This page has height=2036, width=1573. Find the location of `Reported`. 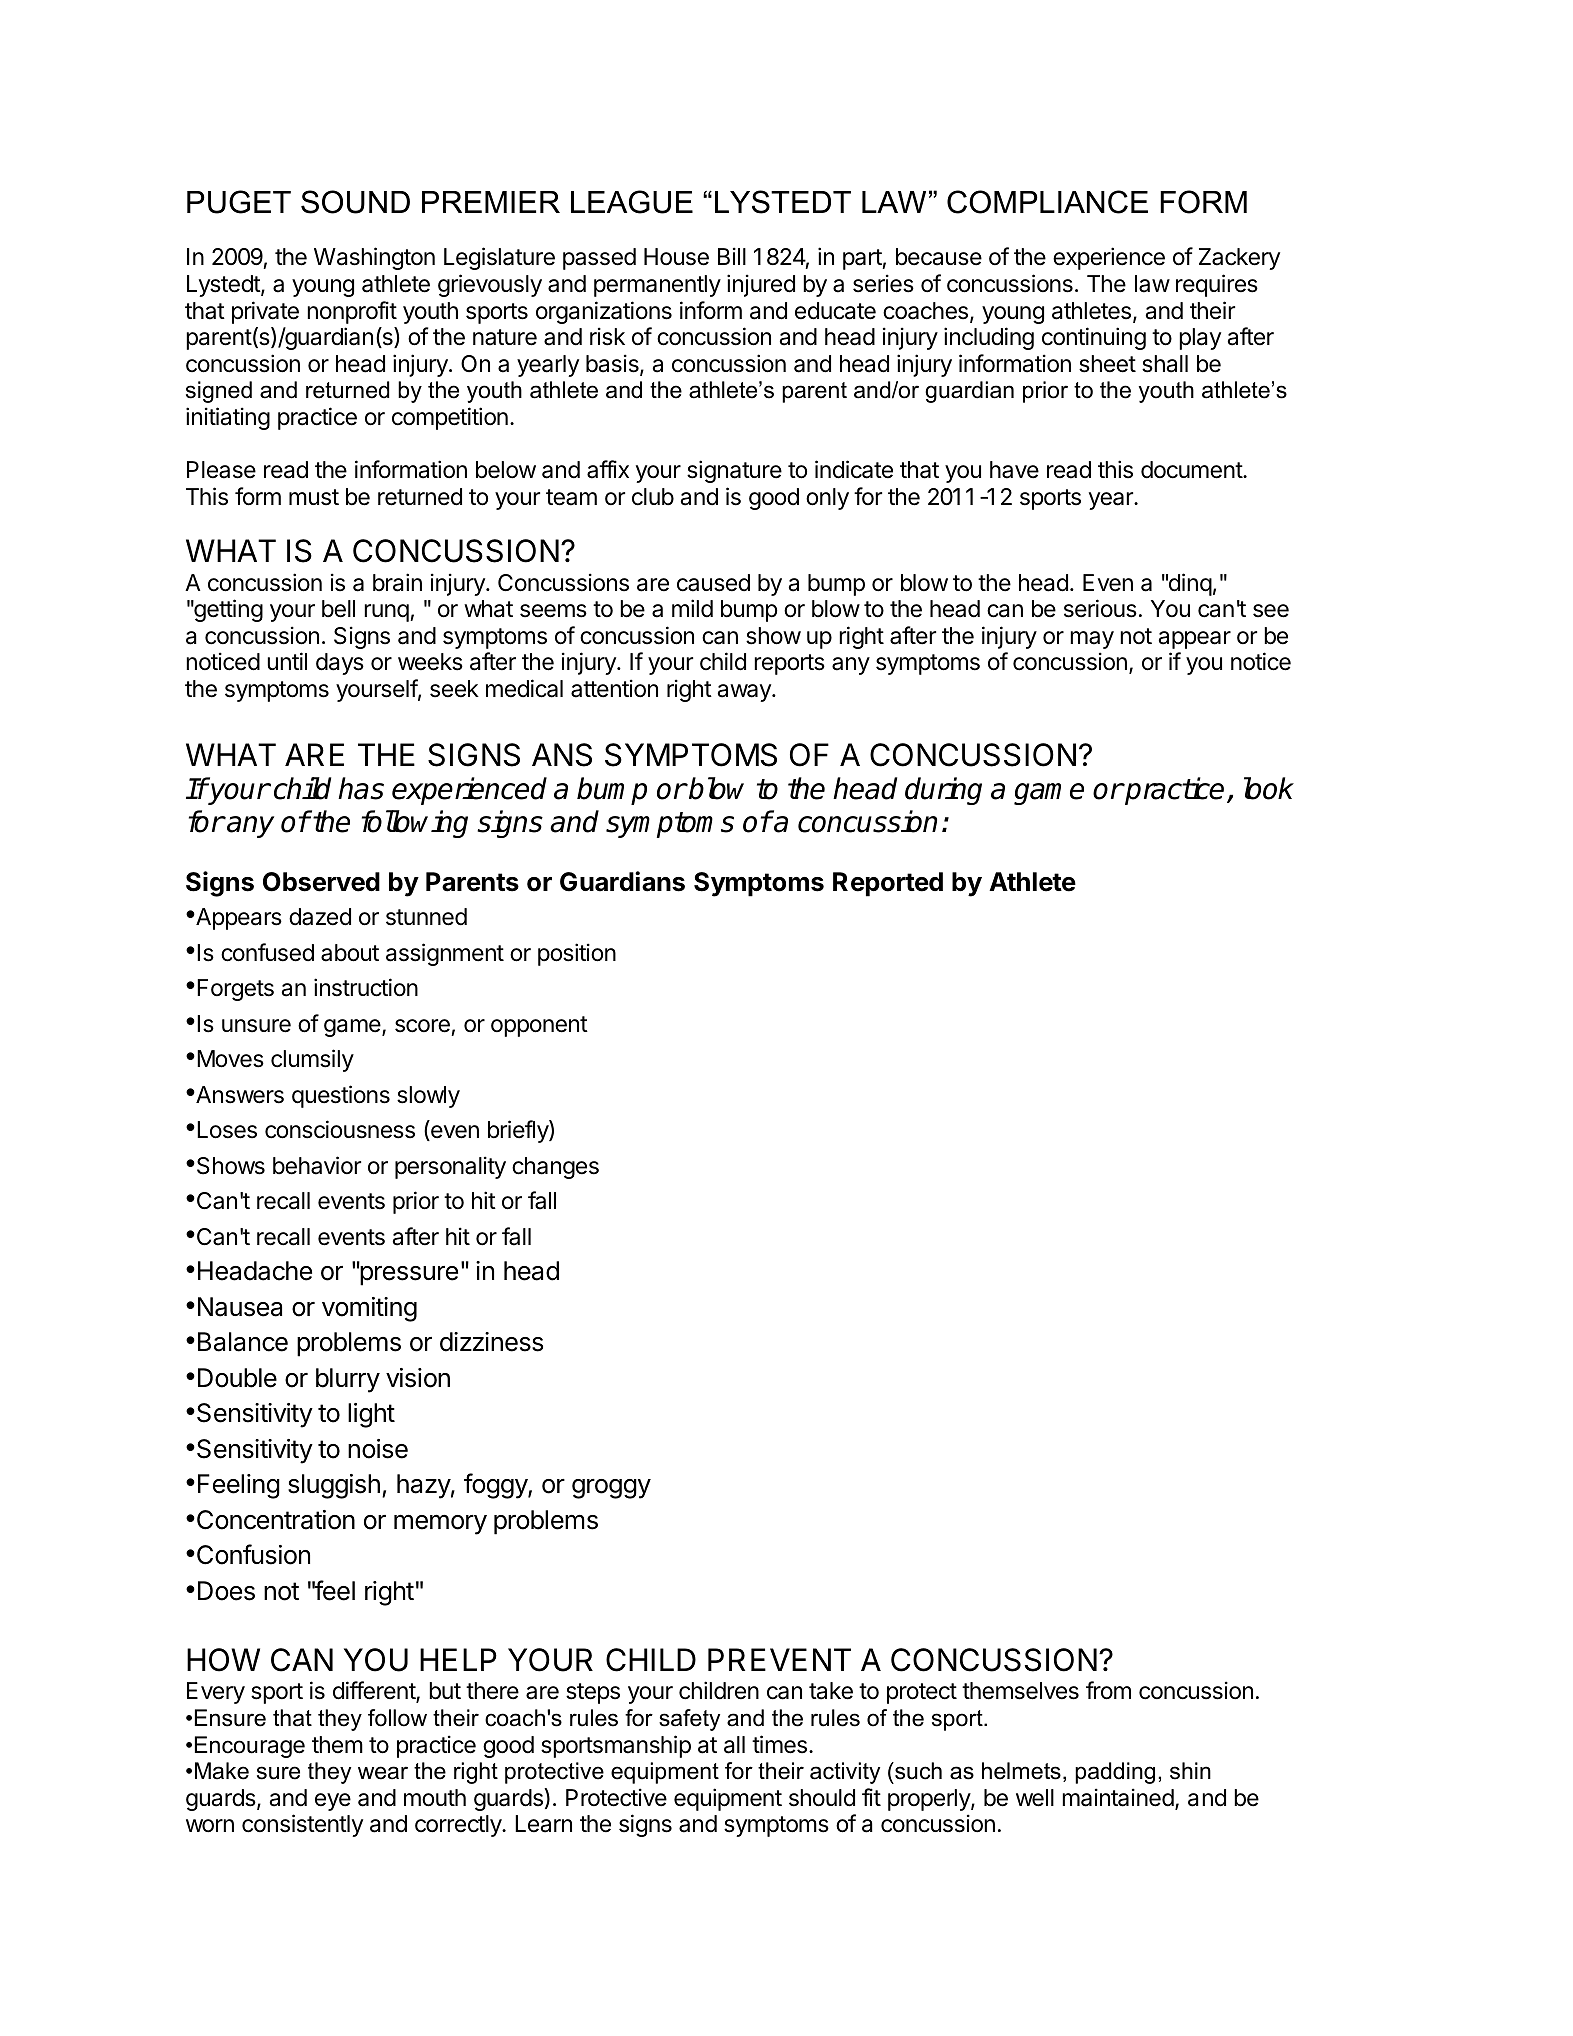

Reported is located at coordinates (888, 884).
